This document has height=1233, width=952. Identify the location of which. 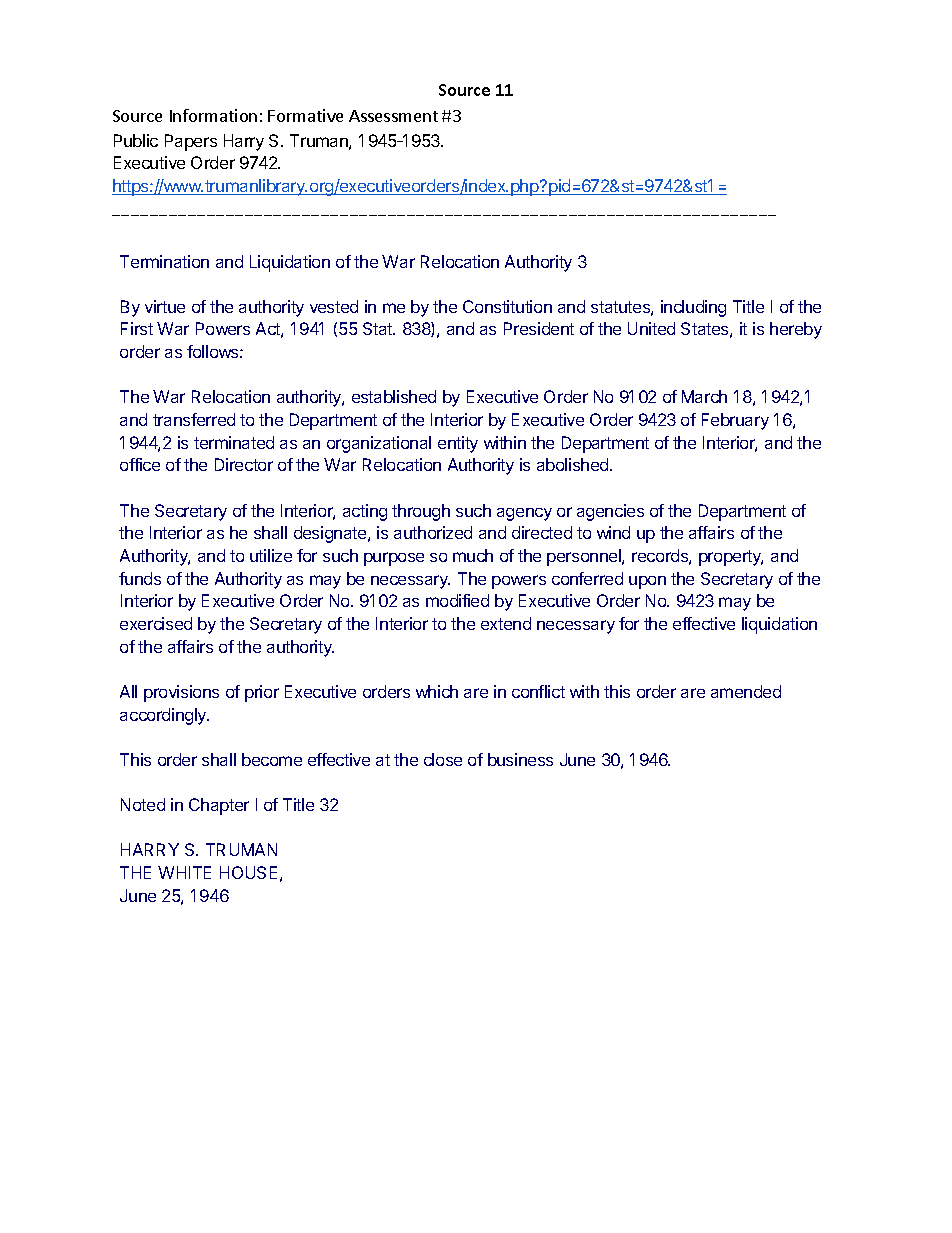
(437, 691).
